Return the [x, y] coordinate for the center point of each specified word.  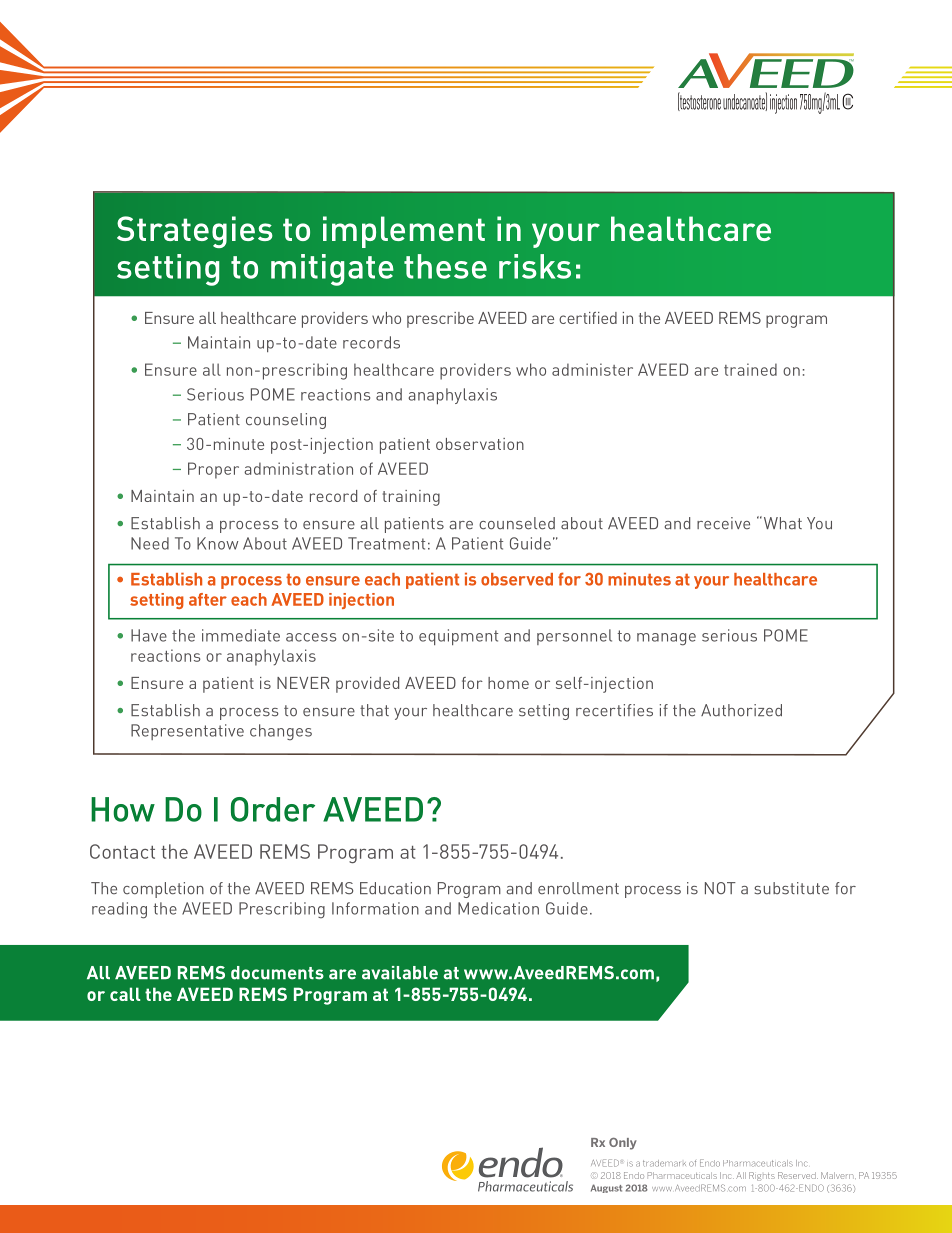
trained [750, 369]
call [125, 994]
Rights [762, 1176]
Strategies [195, 232]
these [445, 266]
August [606, 1188]
